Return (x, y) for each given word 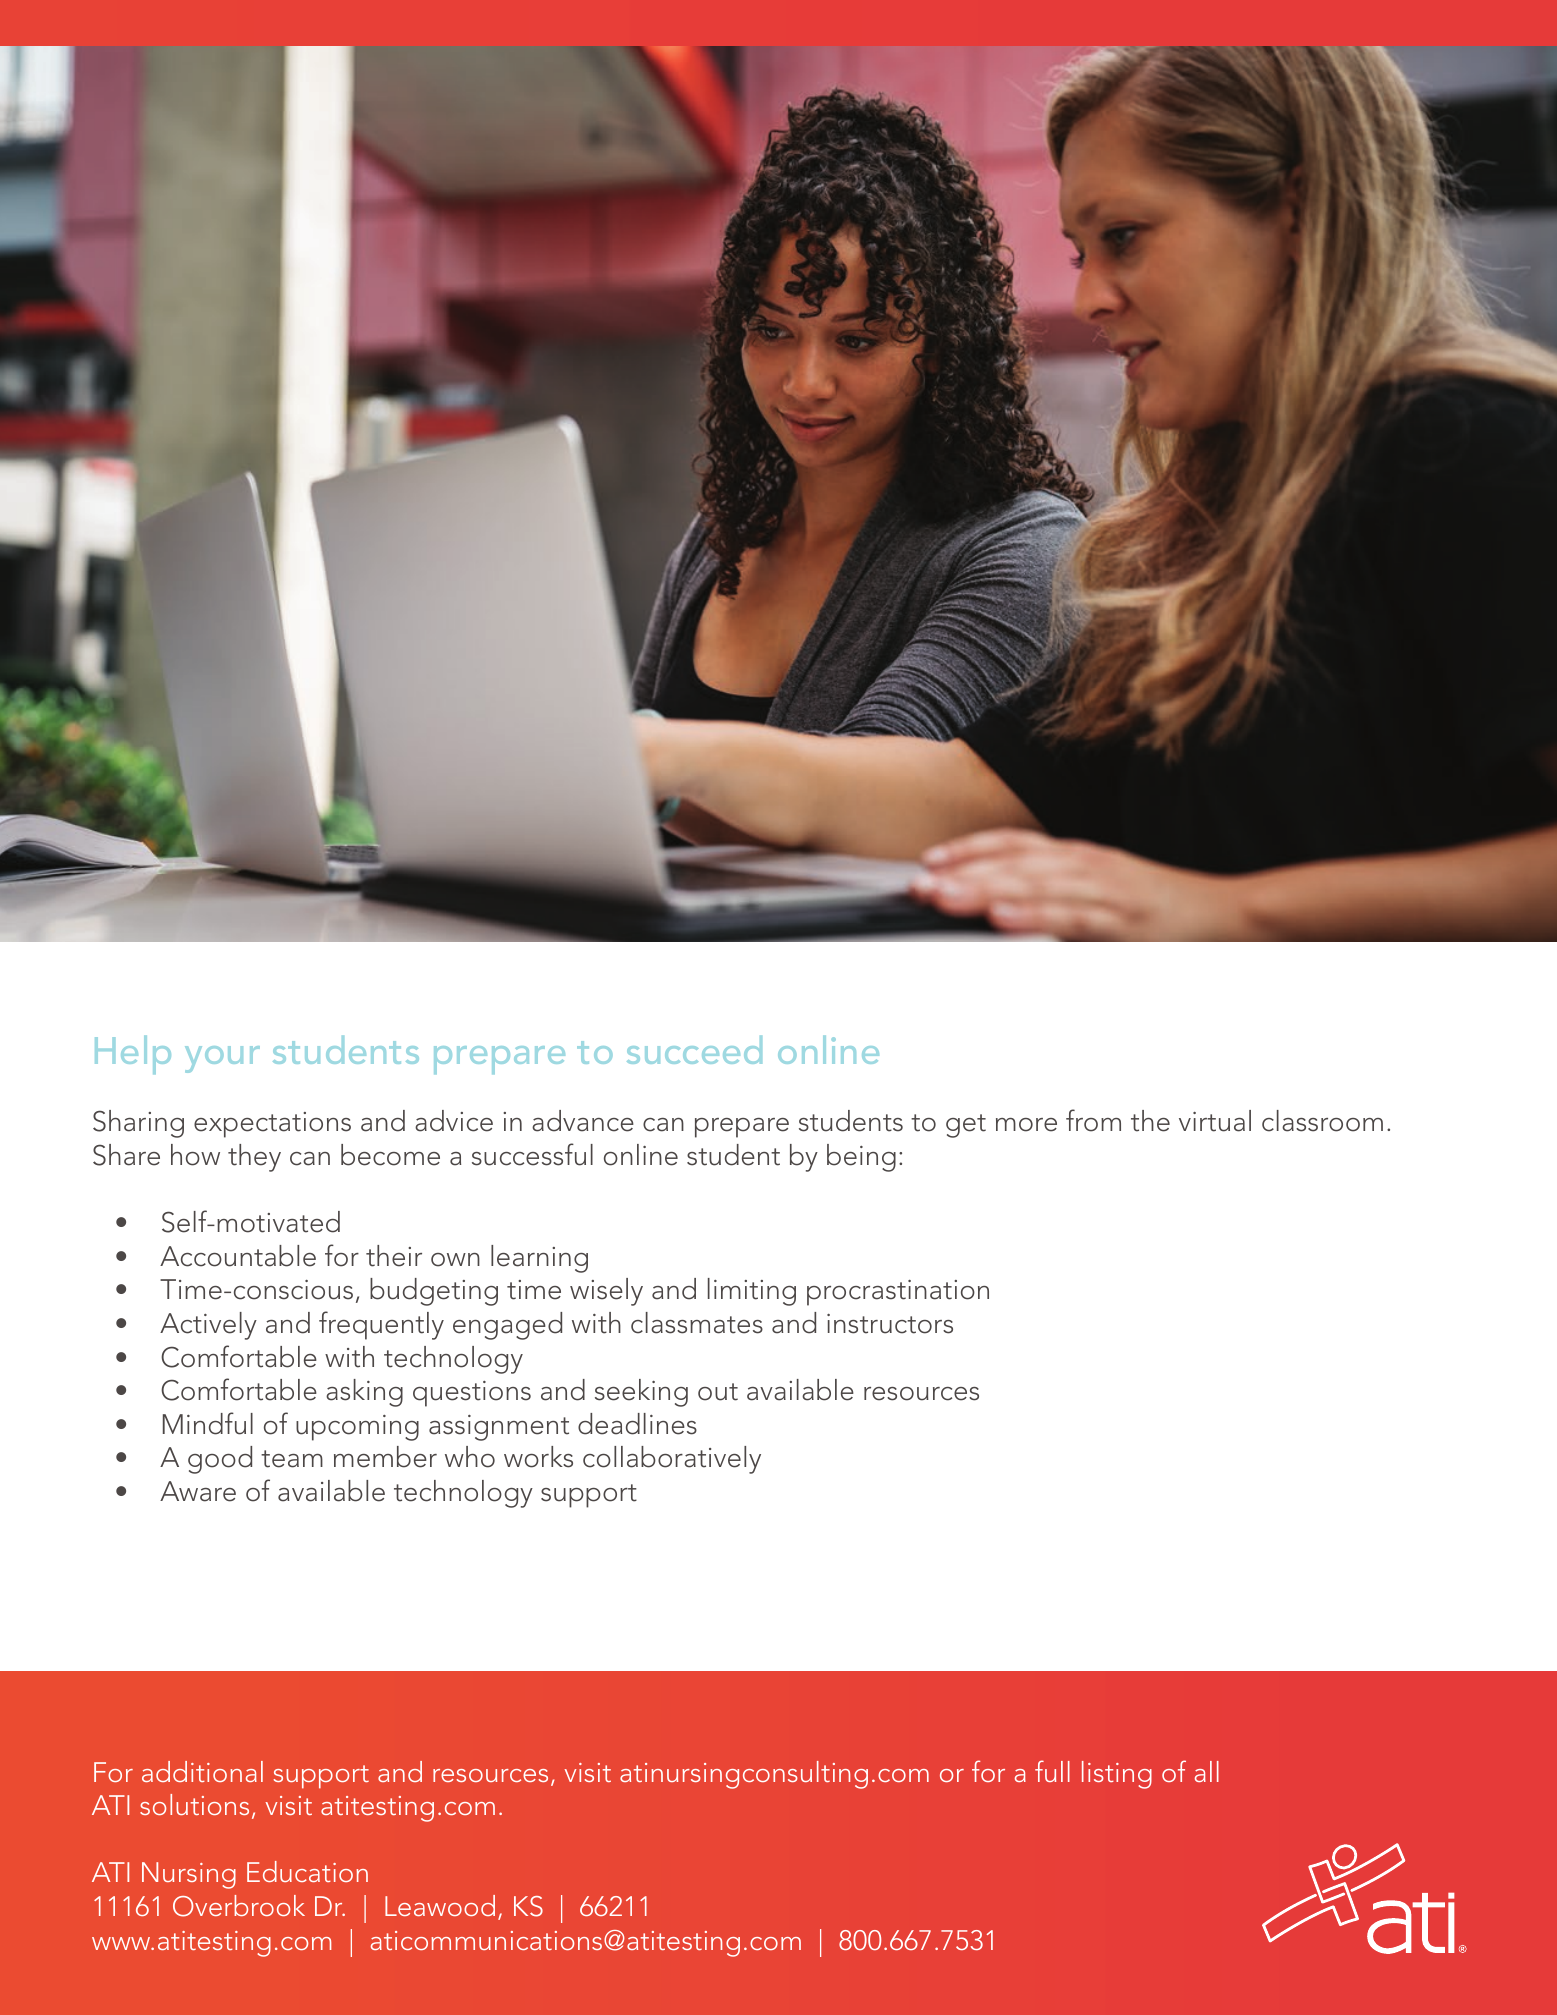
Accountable (238, 1256)
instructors (890, 1324)
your (222, 1059)
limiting (752, 1292)
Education (307, 1871)
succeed (694, 1050)
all (1207, 1771)
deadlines (637, 1424)
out (718, 1392)
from (1093, 1120)
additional (202, 1771)
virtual (1215, 1121)
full (1052, 1771)
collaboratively (672, 1460)
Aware (198, 1491)
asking (364, 1393)
